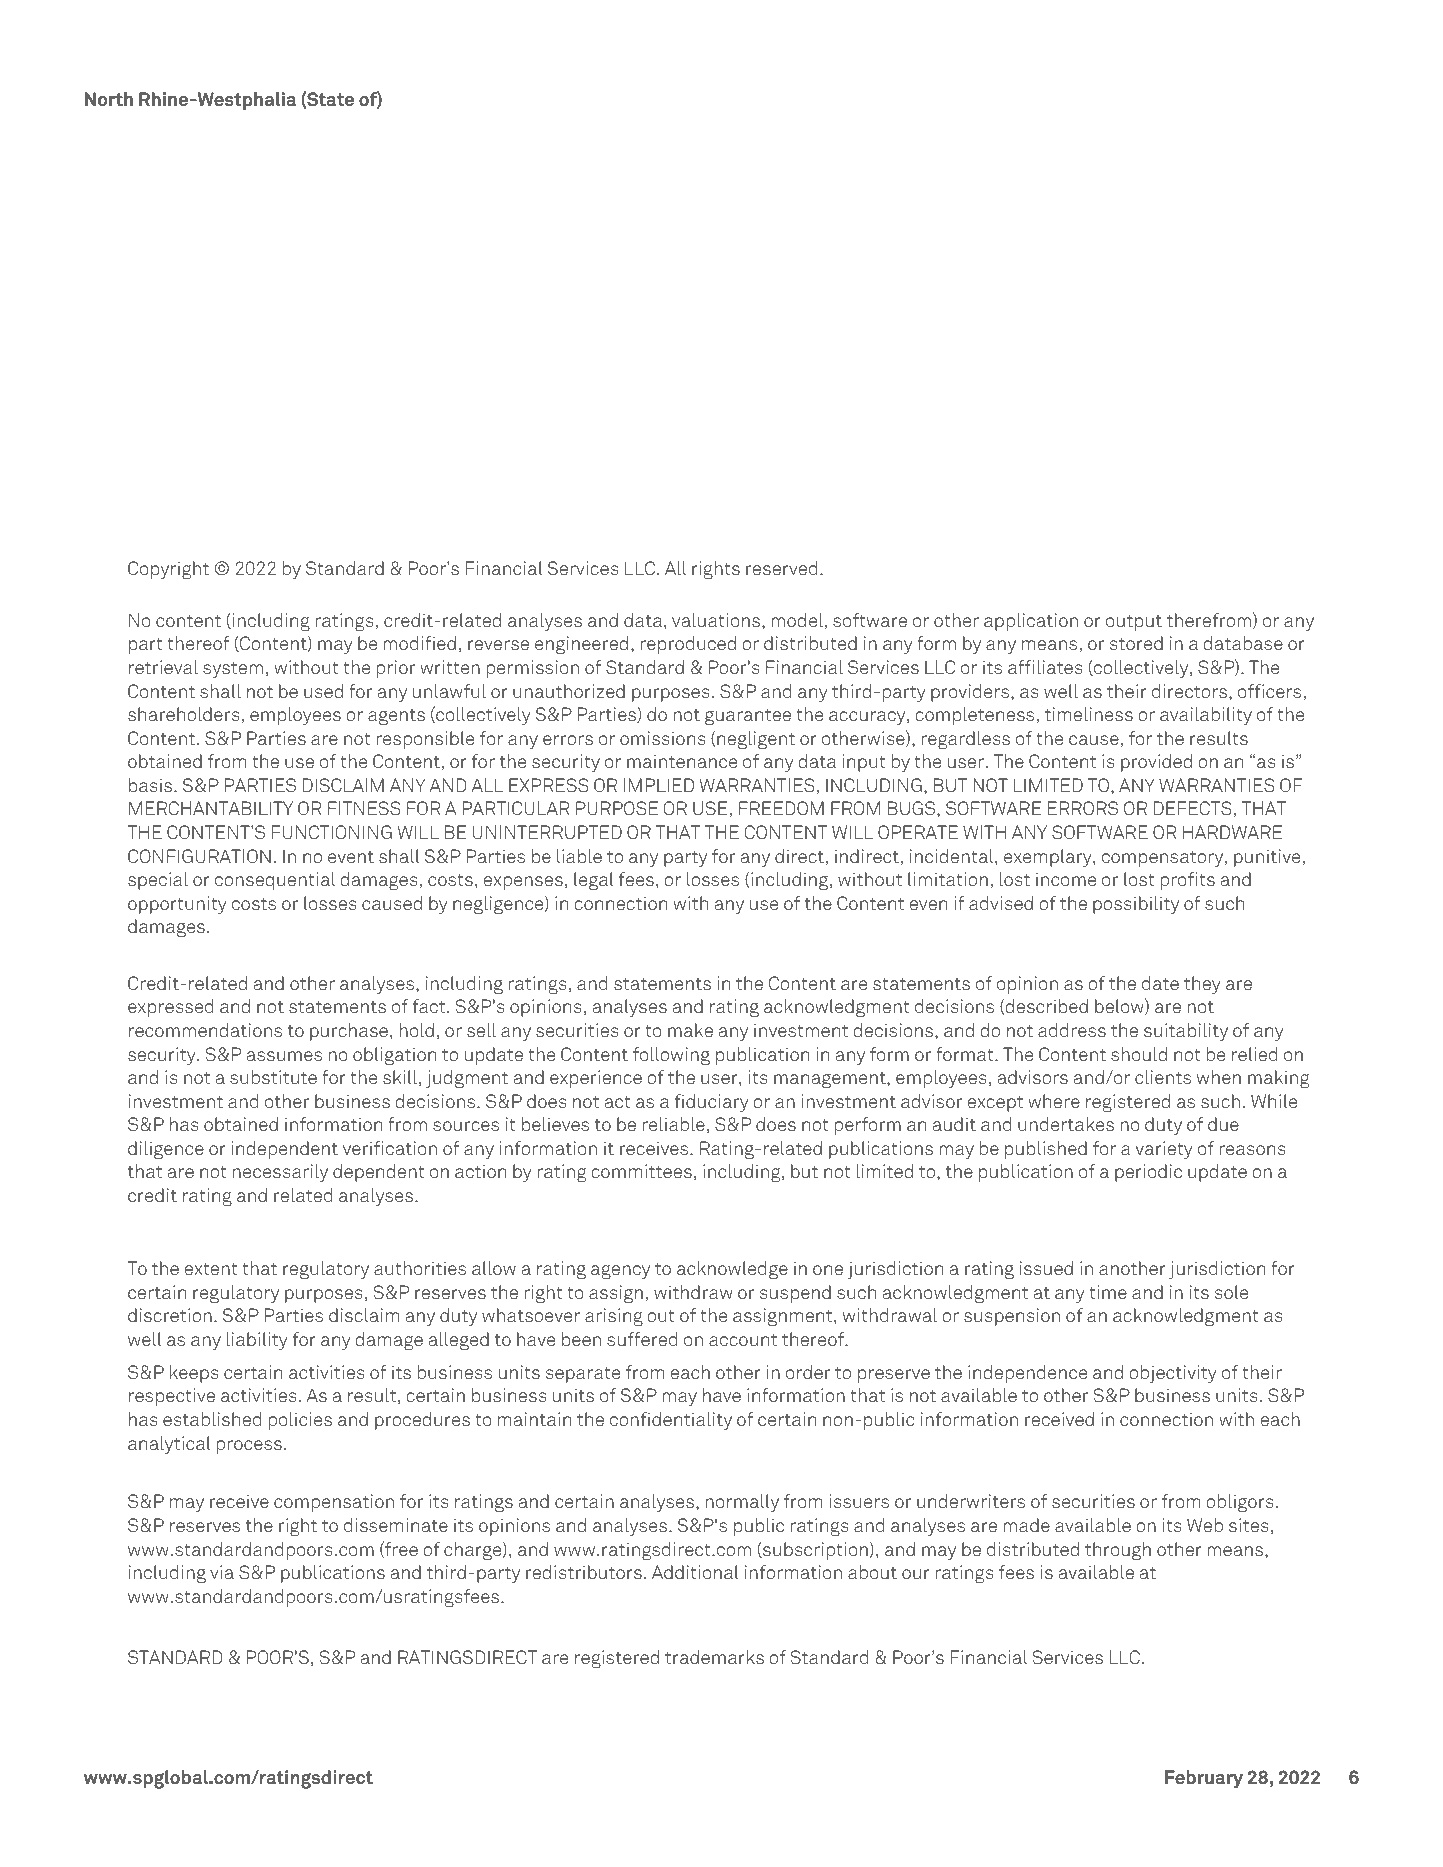 This screenshot has height=1867, width=1443. What do you see at coordinates (712, 1103) in the screenshot?
I see `fiduciary` at bounding box center [712, 1103].
